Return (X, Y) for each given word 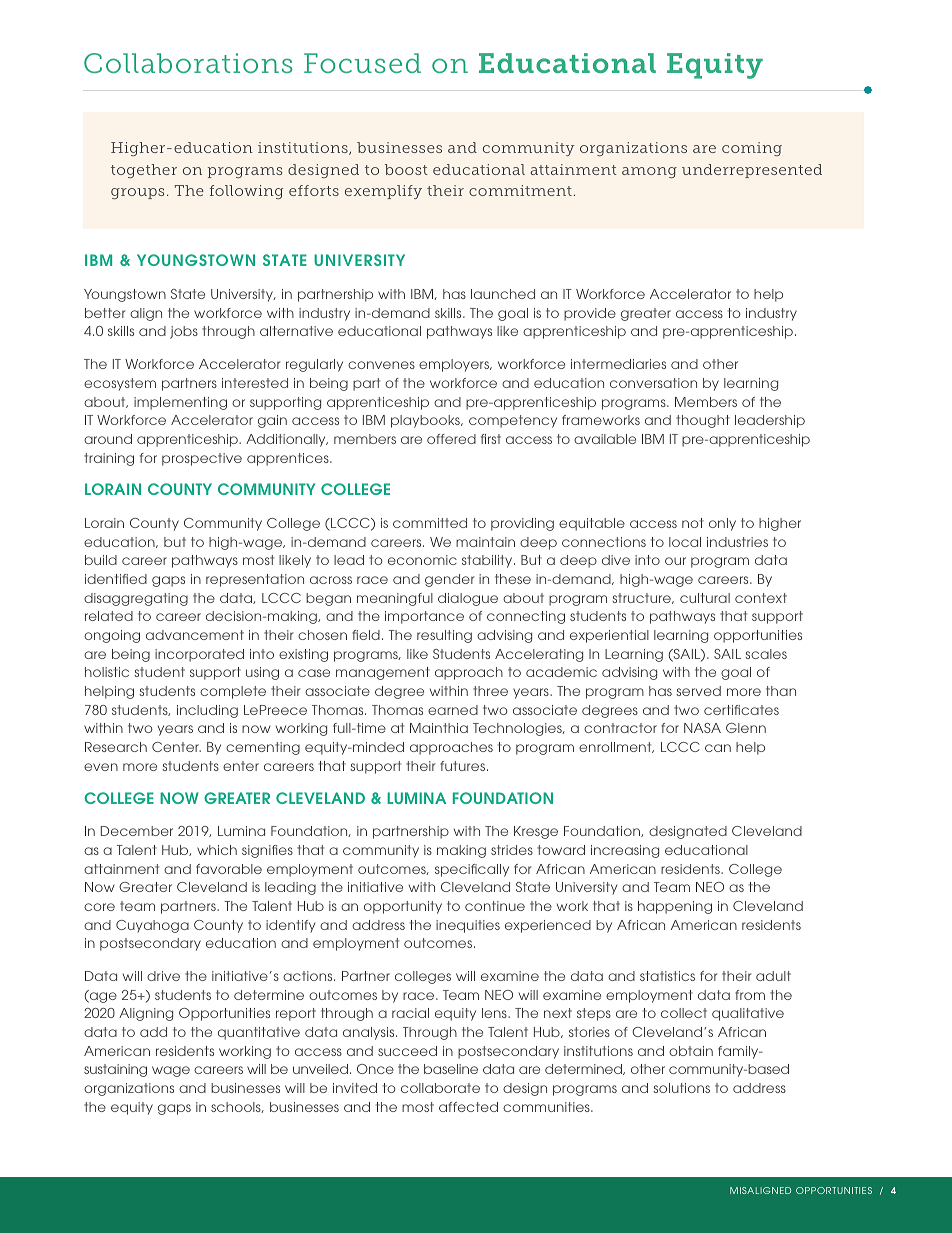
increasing (625, 851)
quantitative (259, 1033)
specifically (472, 870)
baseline (451, 1069)
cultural (705, 598)
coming (752, 149)
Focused (362, 63)
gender (450, 580)
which (217, 850)
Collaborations (188, 63)
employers (455, 365)
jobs (184, 332)
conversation (653, 383)
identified (116, 579)
